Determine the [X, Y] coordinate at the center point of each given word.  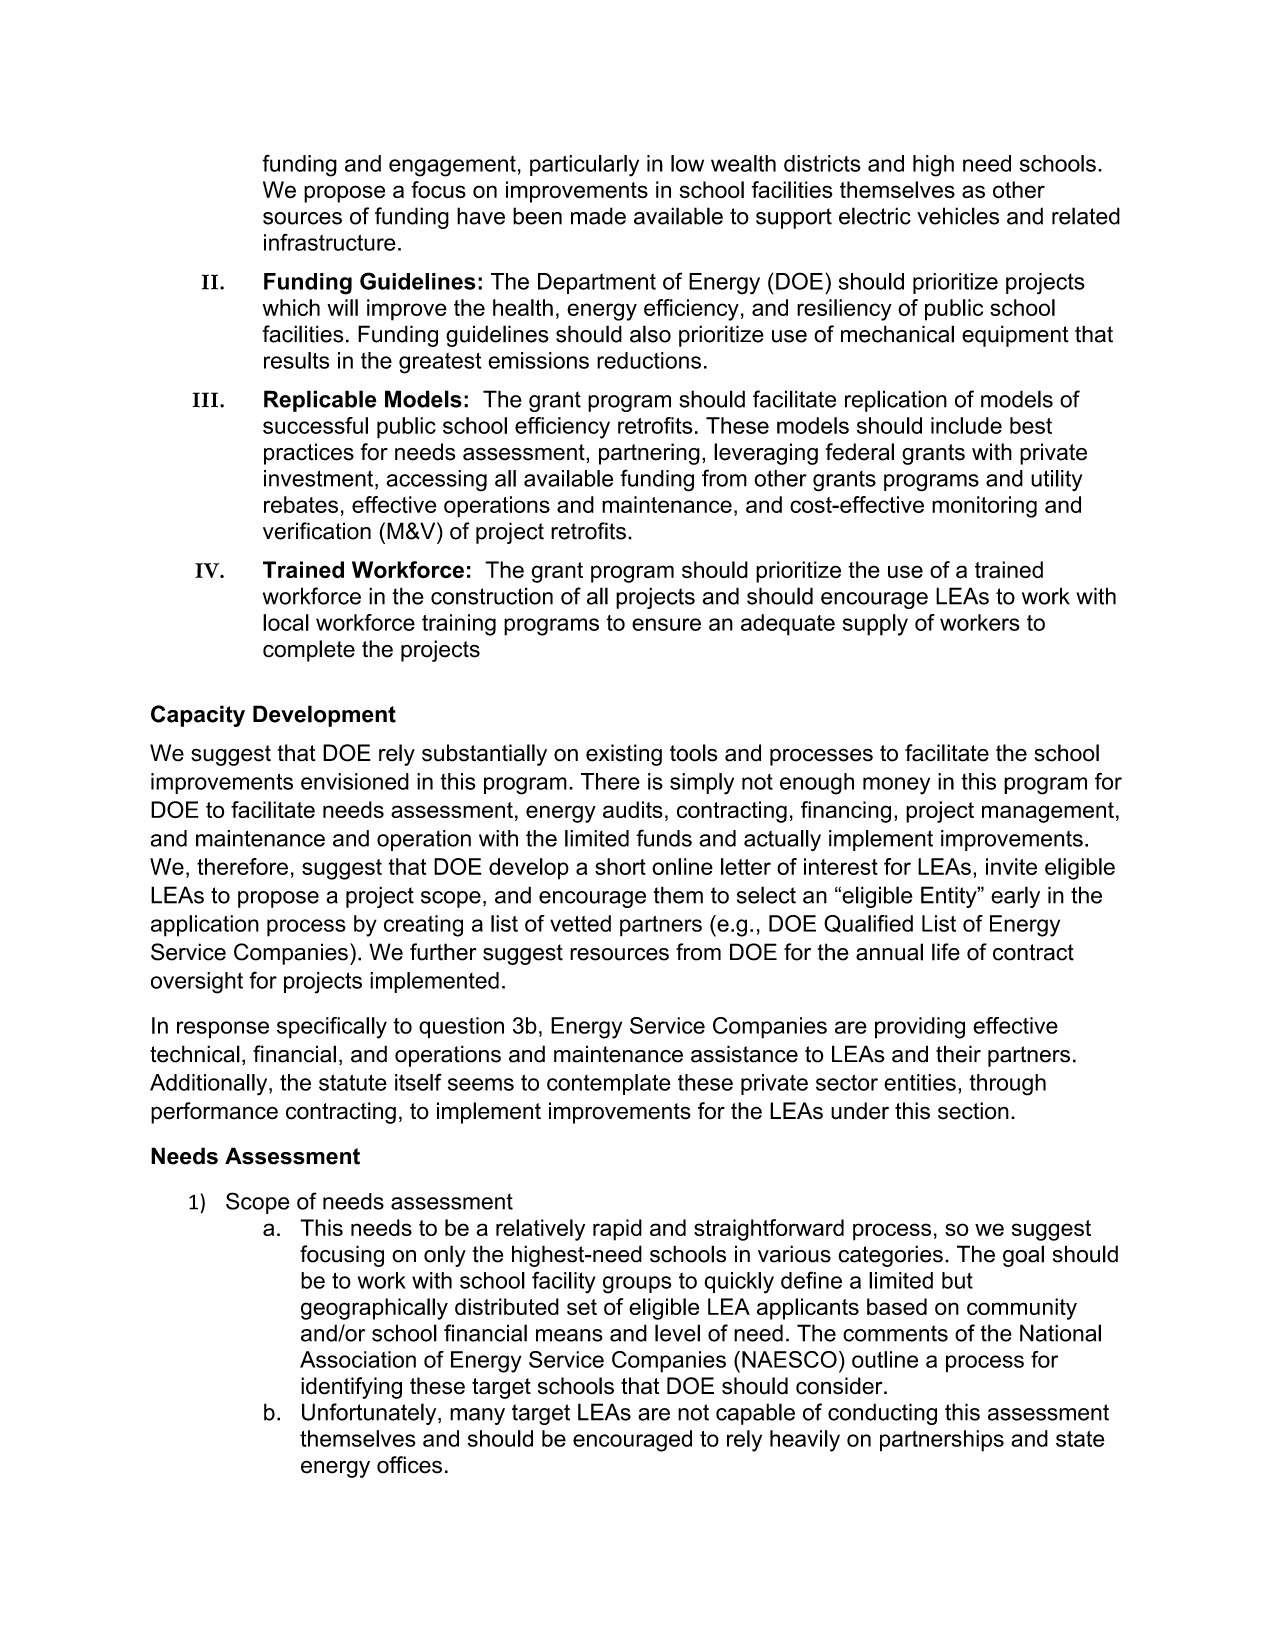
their [958, 1054]
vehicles [958, 216]
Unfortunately [370, 1414]
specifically [332, 1028]
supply [875, 625]
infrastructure [330, 242]
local [286, 622]
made [598, 216]
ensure [666, 624]
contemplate [609, 1084]
